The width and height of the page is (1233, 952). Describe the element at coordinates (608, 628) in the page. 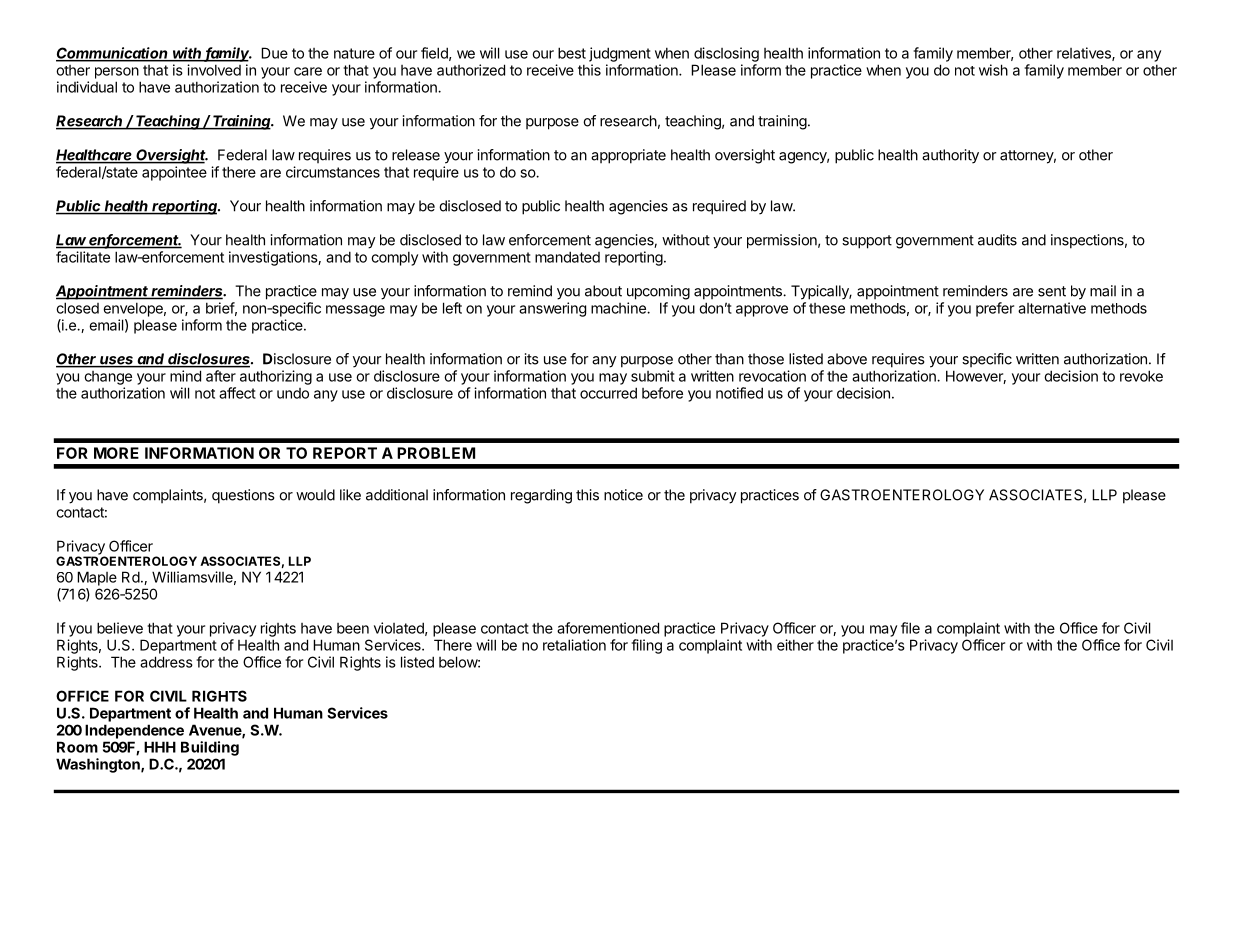

I see `aforementioned` at that location.
